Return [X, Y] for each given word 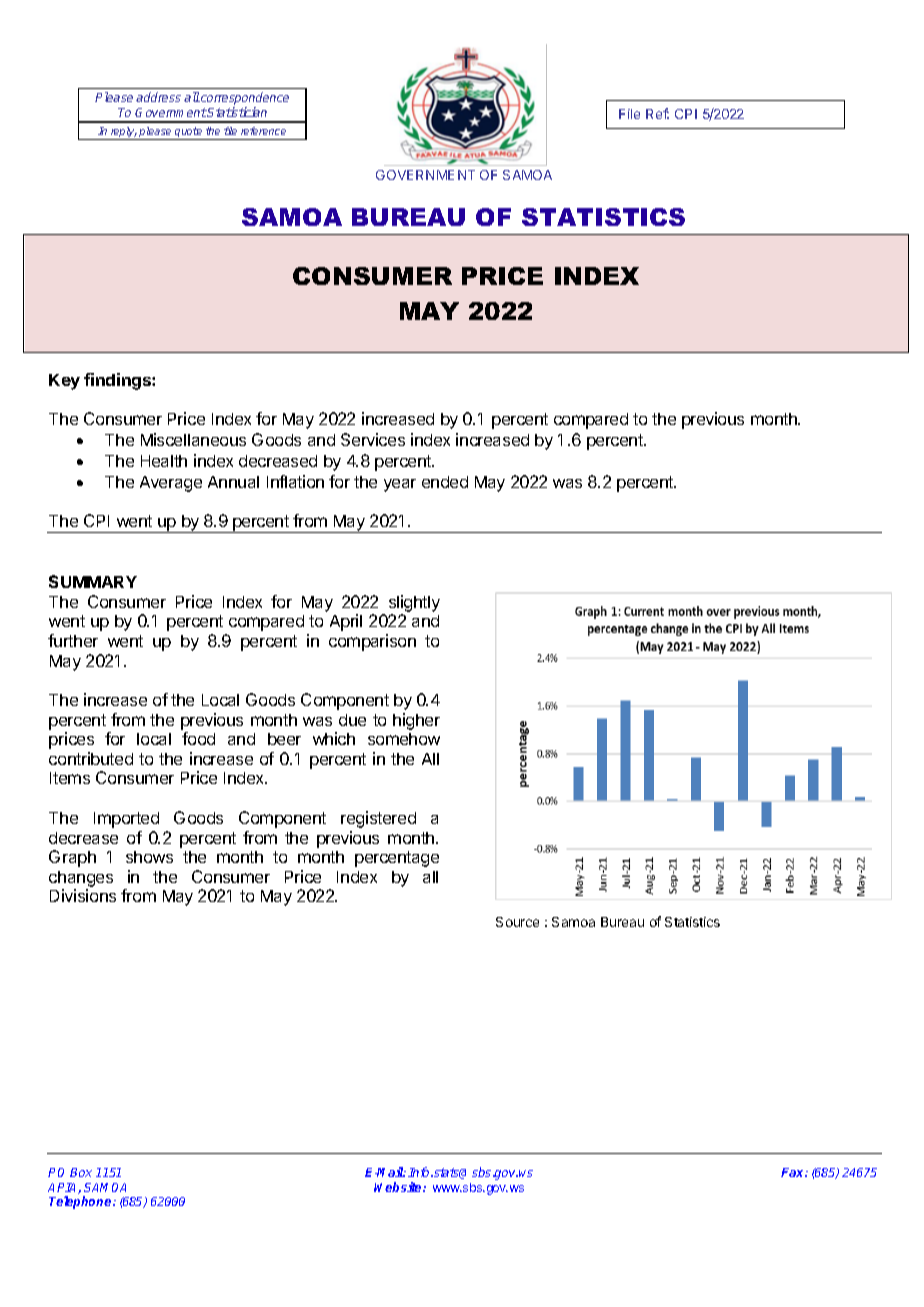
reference [263, 131]
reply [123, 133]
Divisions [83, 895]
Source [517, 922]
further [73, 640]
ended [445, 482]
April [346, 622]
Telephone [81, 1202]
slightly [414, 605]
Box [81, 1172]
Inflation [295, 481]
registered [378, 819]
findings [118, 381]
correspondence [244, 100]
